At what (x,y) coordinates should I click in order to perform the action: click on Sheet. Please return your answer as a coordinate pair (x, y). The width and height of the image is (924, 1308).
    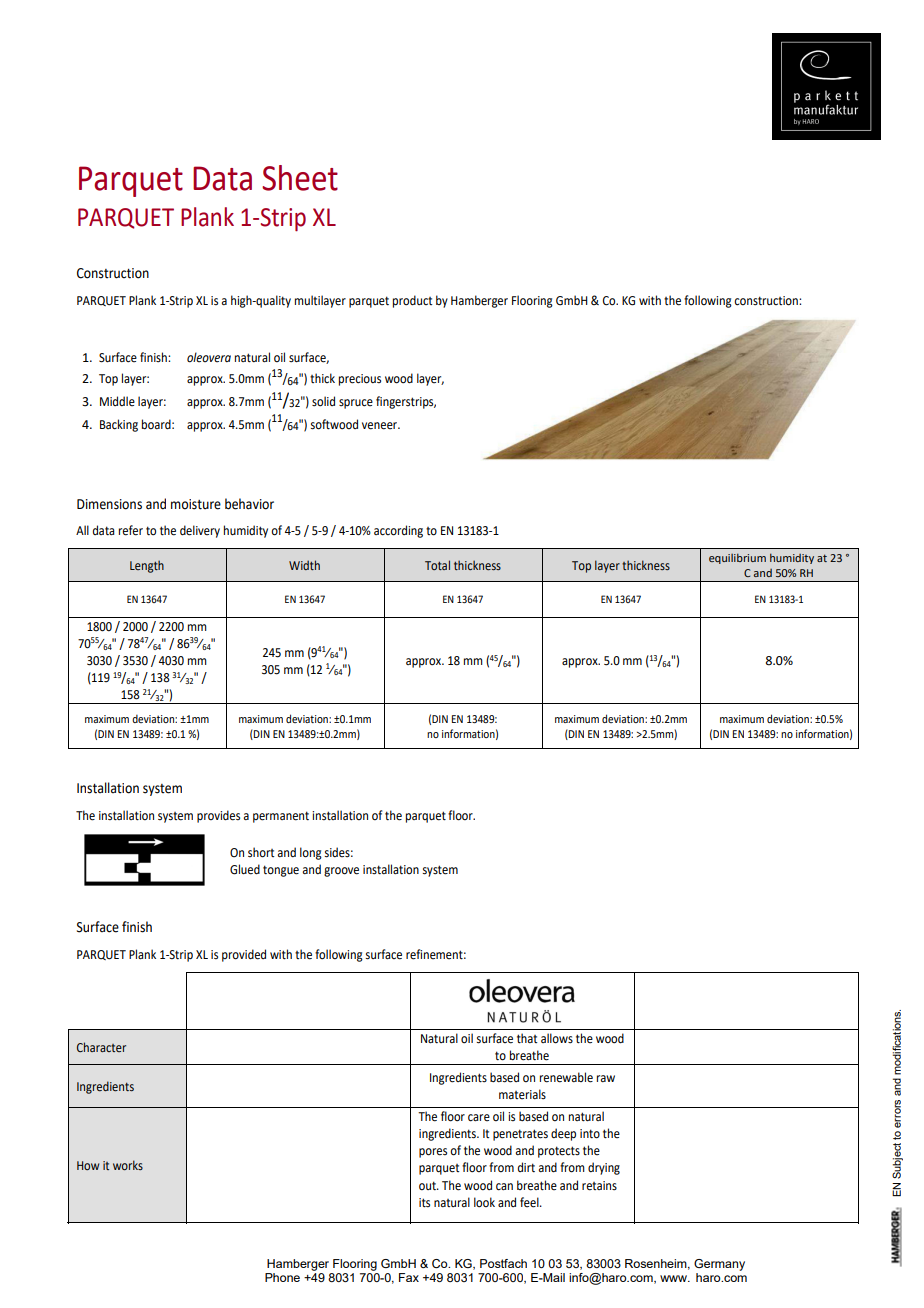
    Looking at the image, I should click on (300, 178).
